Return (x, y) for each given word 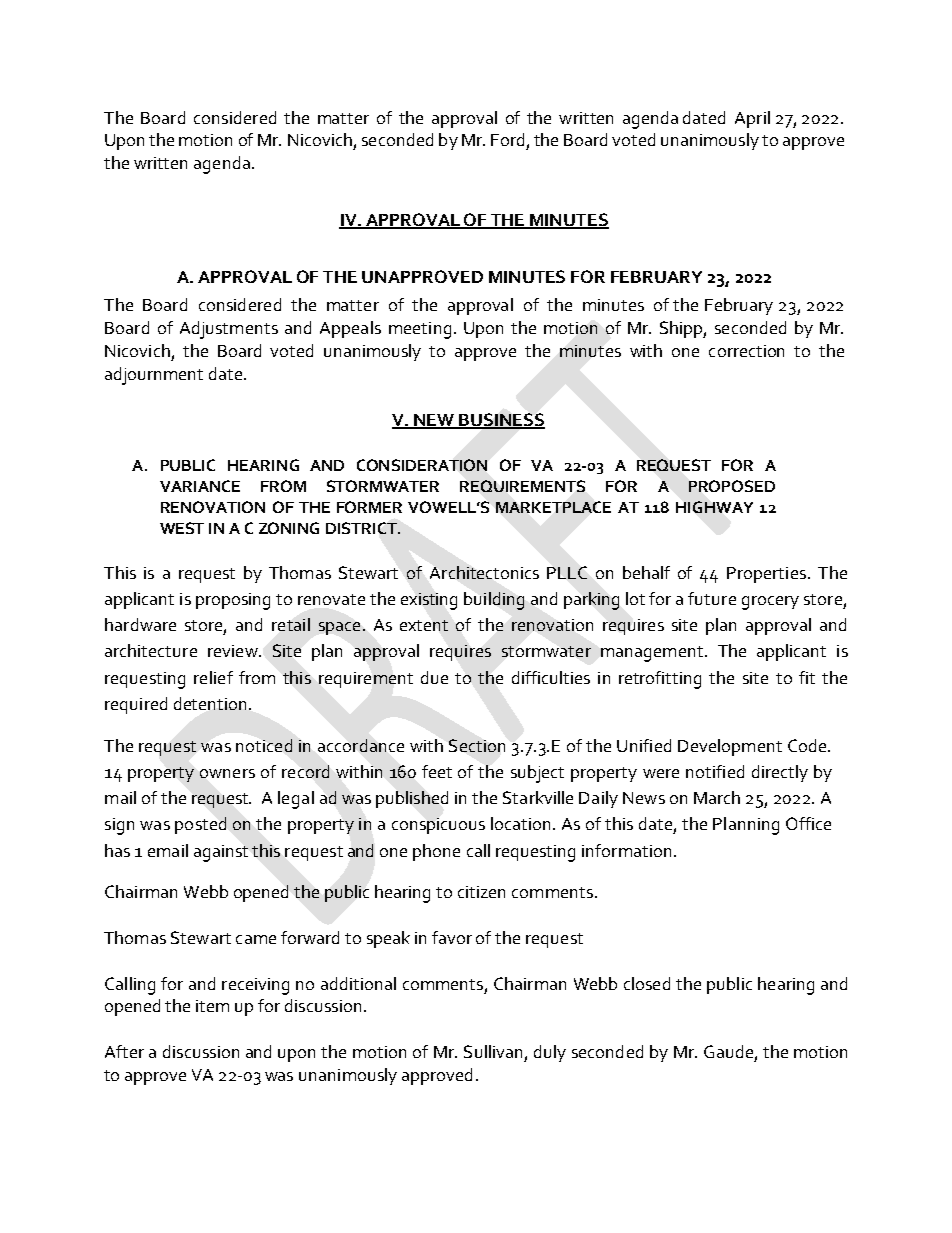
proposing (233, 601)
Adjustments (229, 330)
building (494, 601)
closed (647, 983)
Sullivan (493, 1051)
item (212, 1006)
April (752, 119)
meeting (420, 330)
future (712, 598)
